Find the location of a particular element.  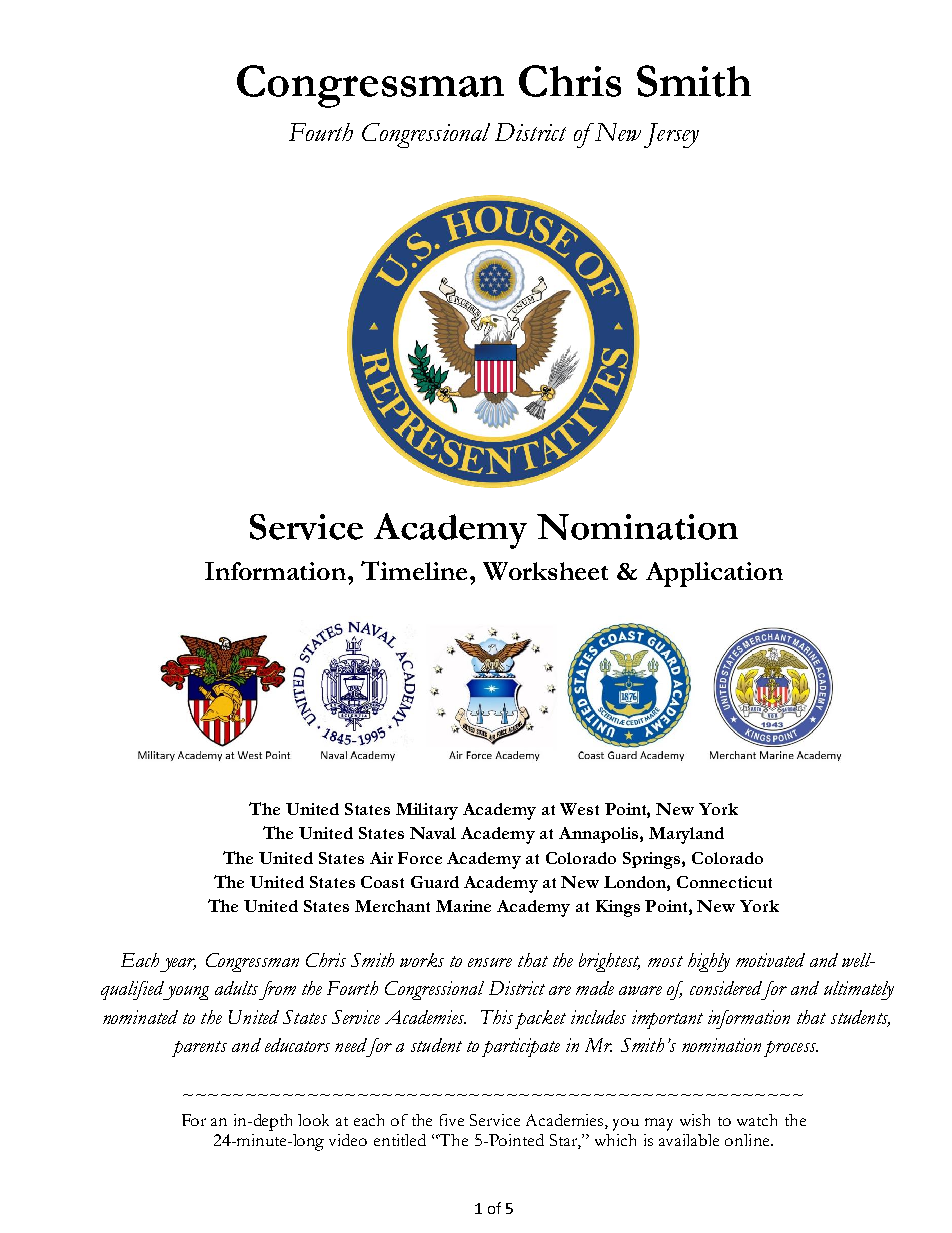

look is located at coordinates (313, 1120).
